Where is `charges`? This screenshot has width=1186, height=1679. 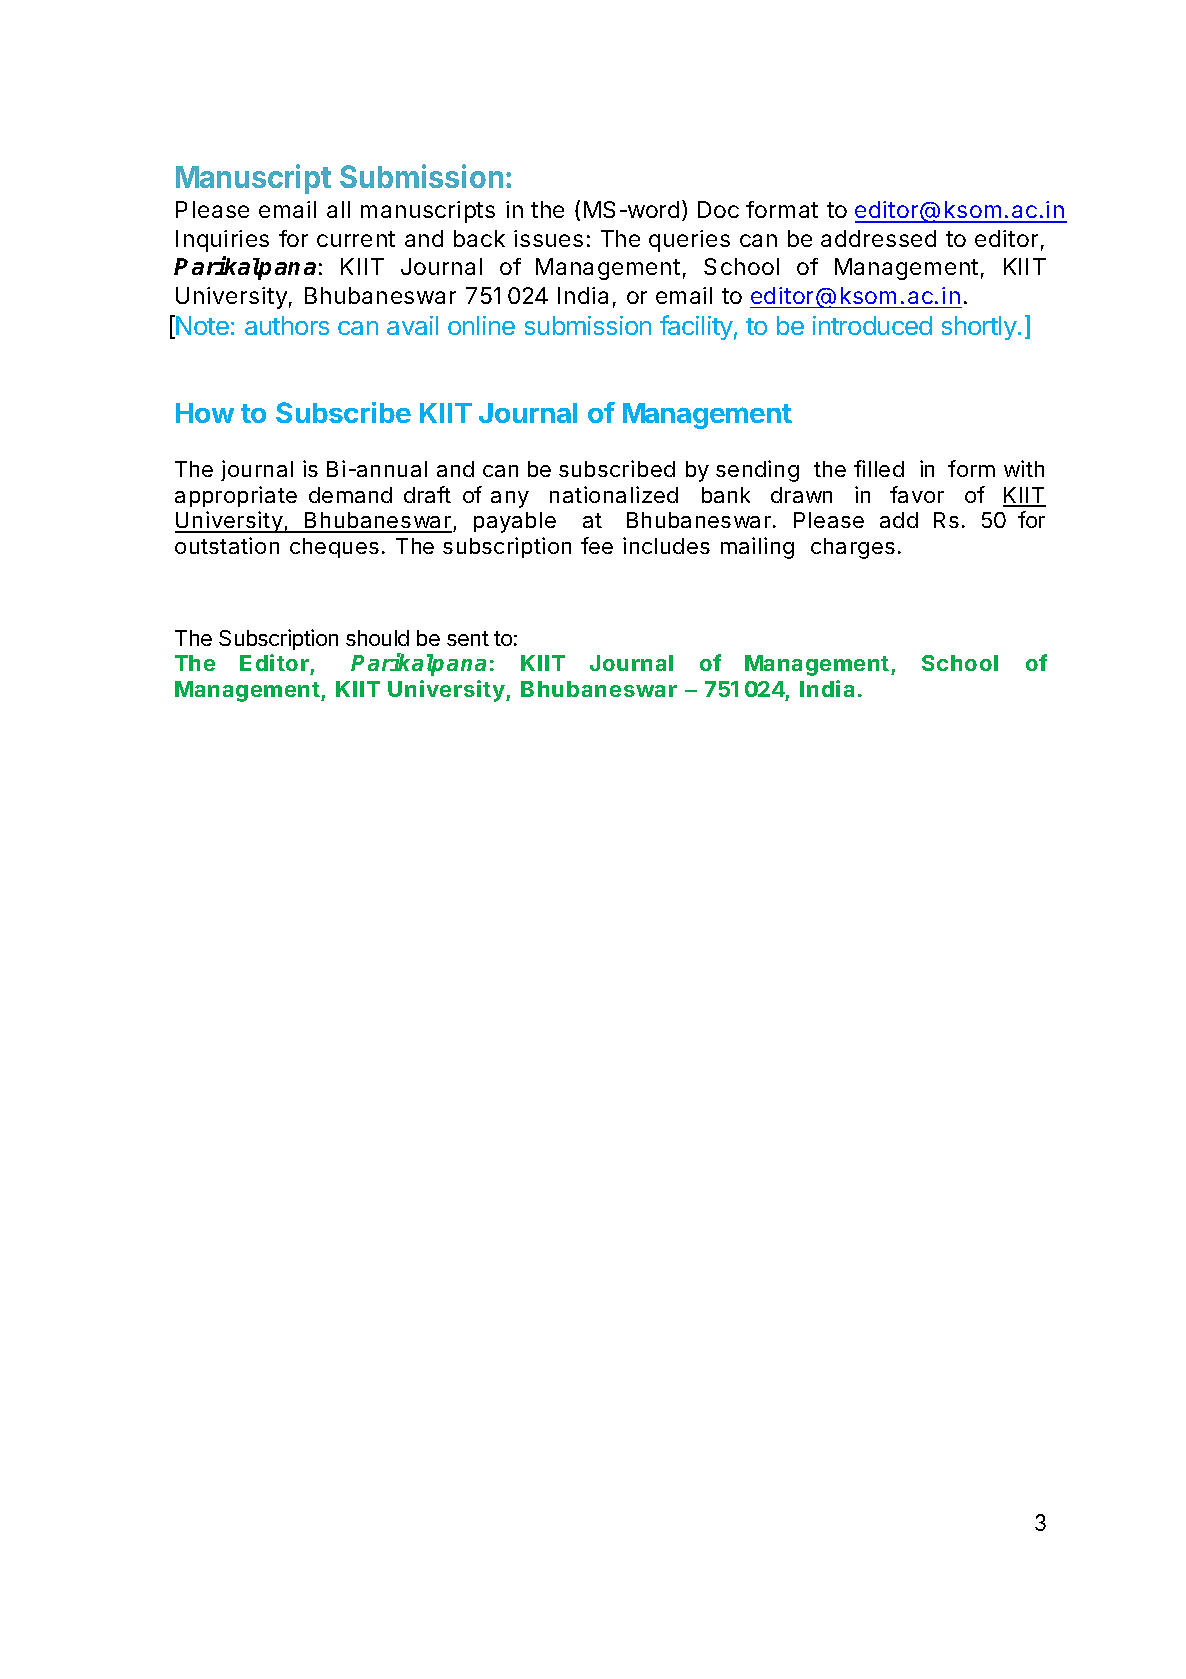
charges is located at coordinates (853, 548).
